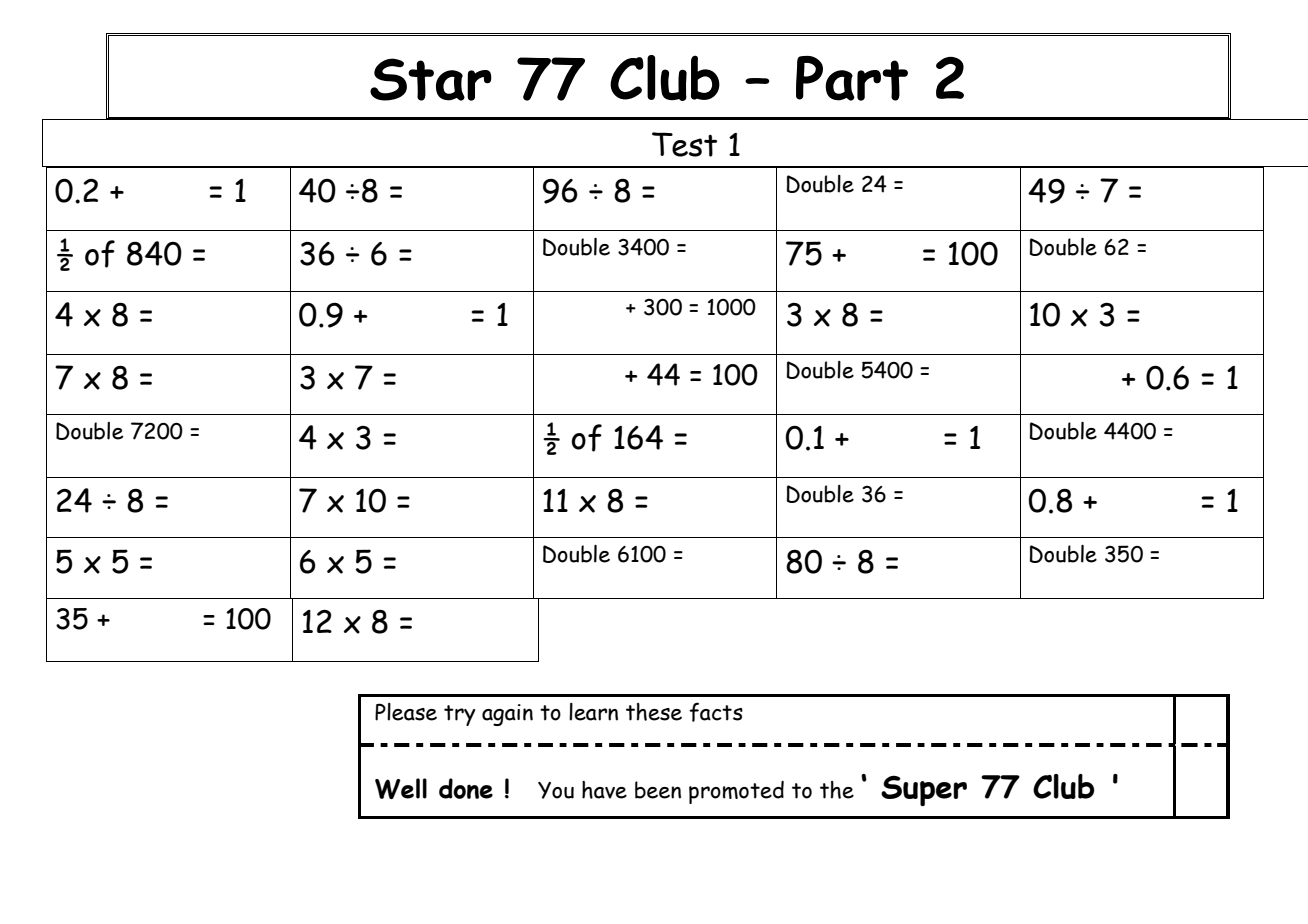 The image size is (1308, 924). What do you see at coordinates (459, 715) in the screenshot?
I see `try` at bounding box center [459, 715].
